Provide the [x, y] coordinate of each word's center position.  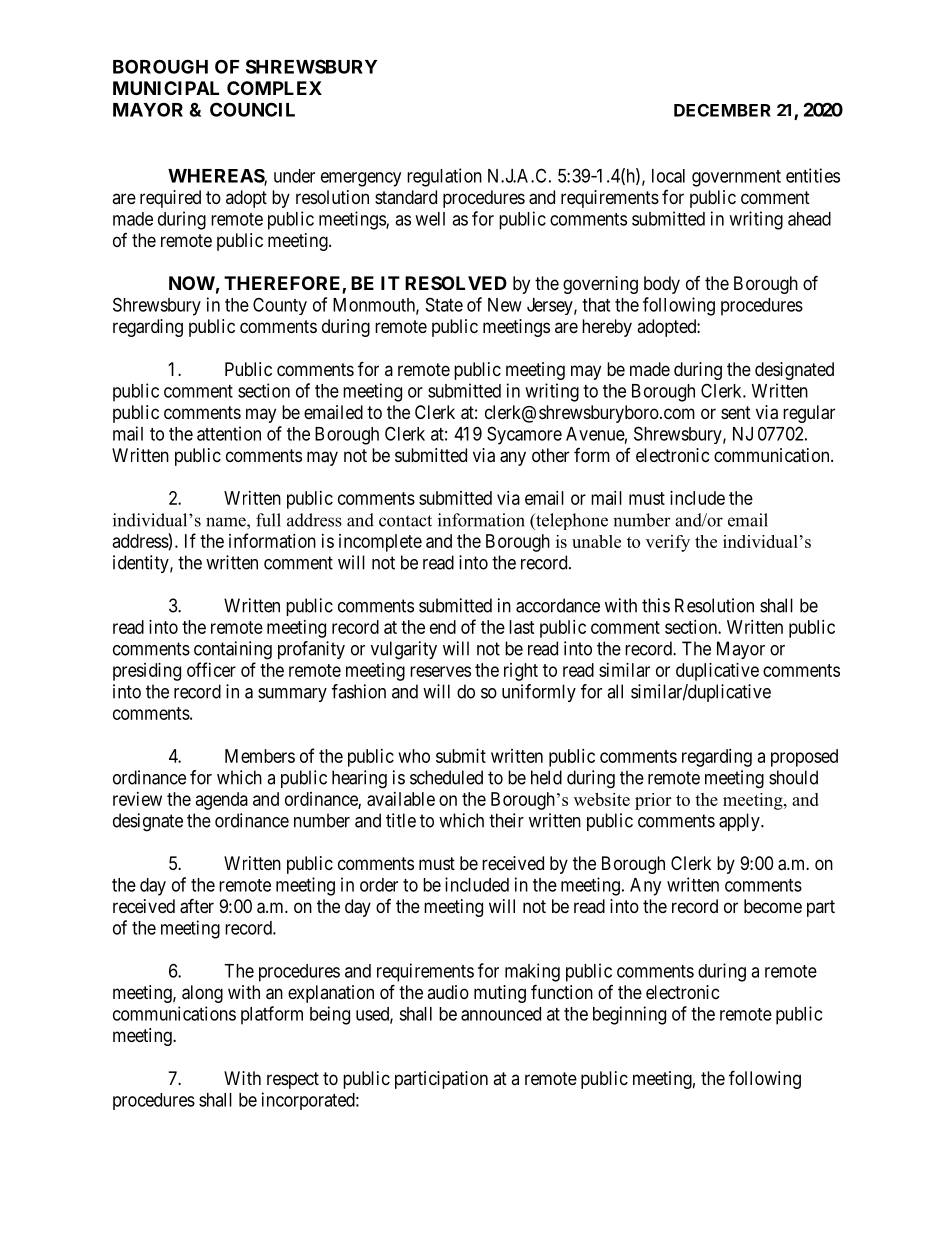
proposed [804, 758]
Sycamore [524, 435]
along [202, 994]
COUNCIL [252, 109]
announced [501, 1014]
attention [229, 433]
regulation [444, 177]
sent [736, 412]
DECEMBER [722, 110]
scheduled [446, 777]
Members [260, 756]
